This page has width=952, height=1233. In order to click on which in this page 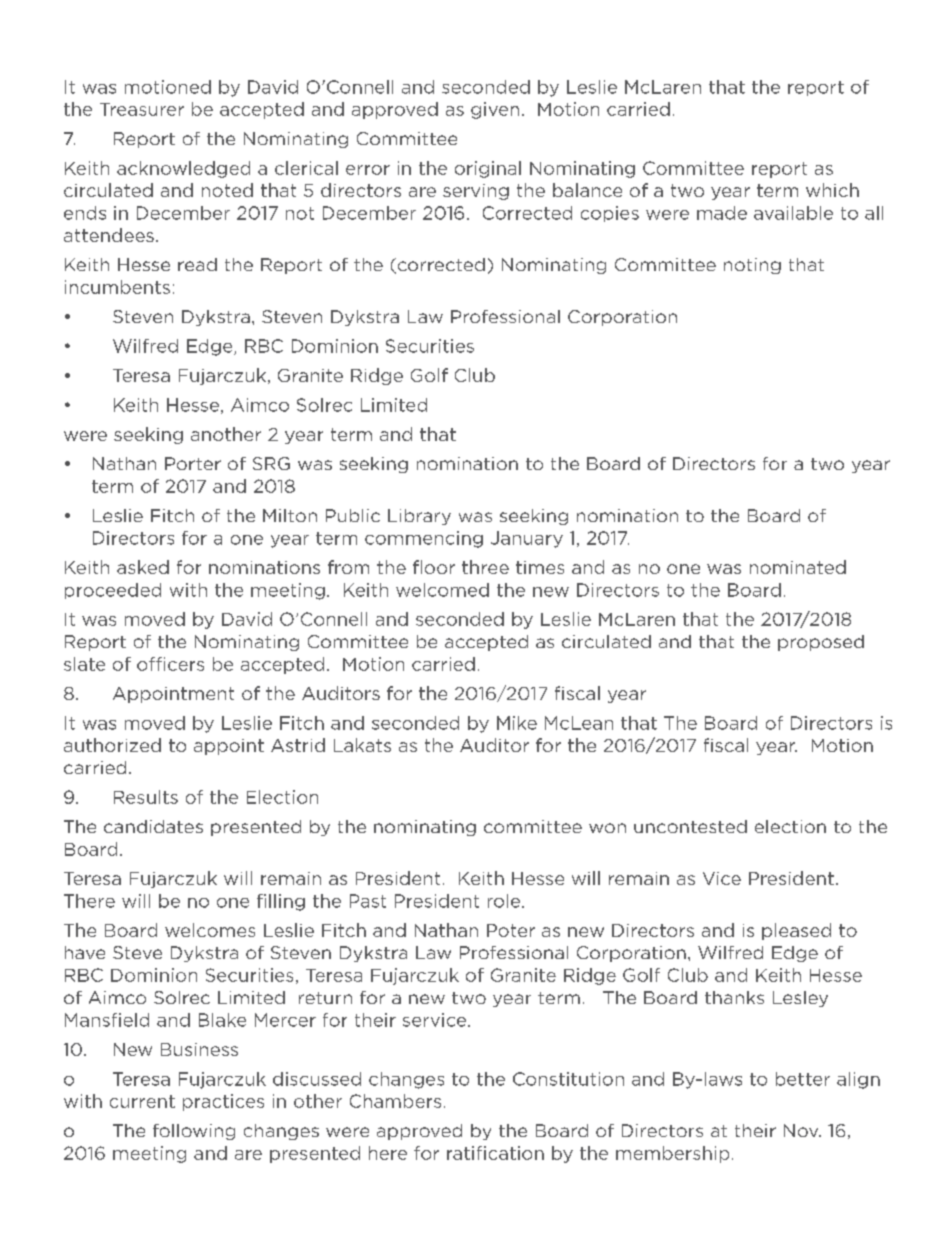, I will do `click(832, 190)`.
